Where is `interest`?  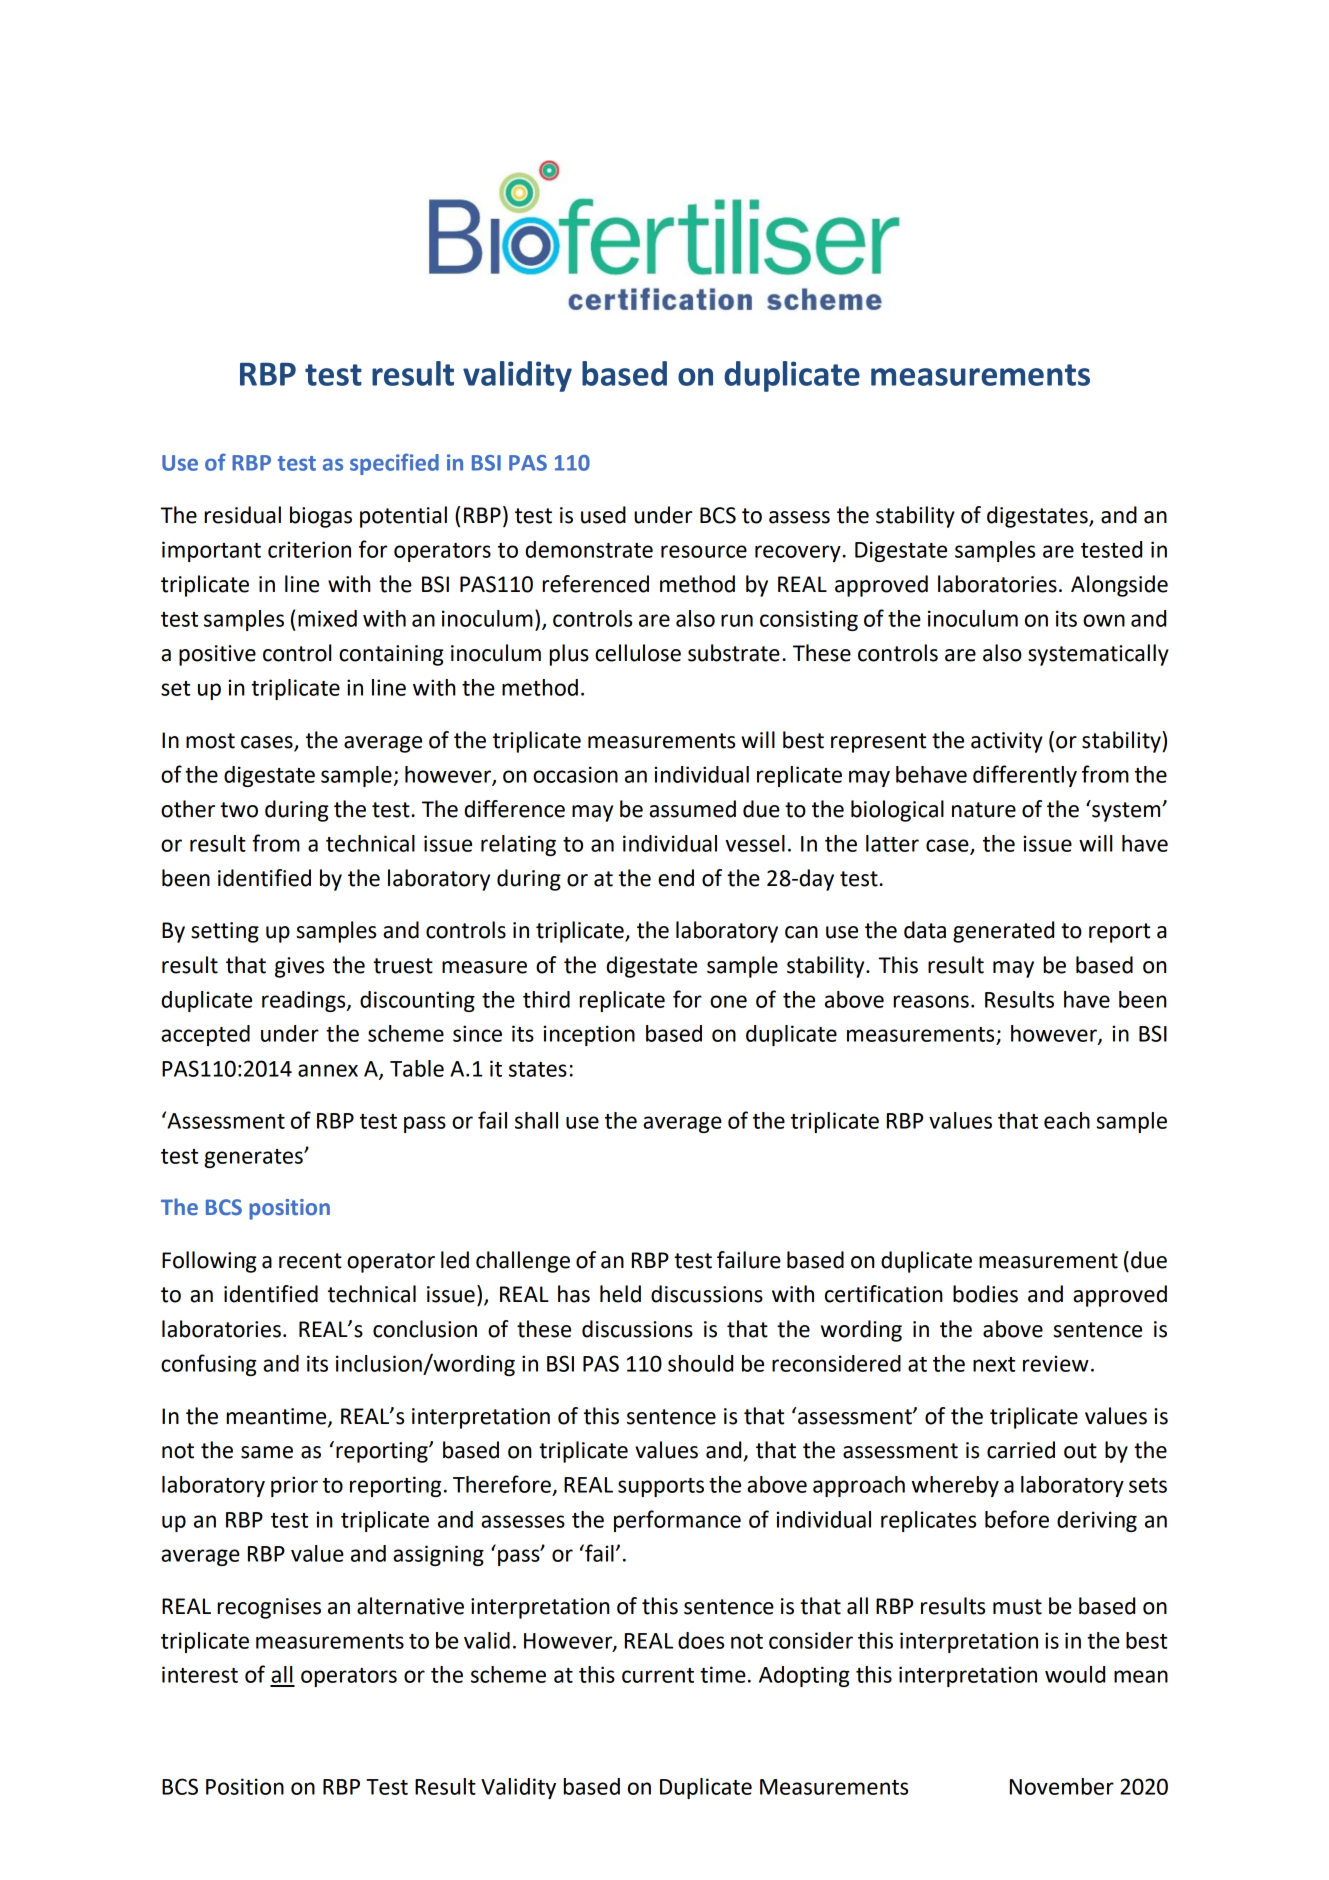
interest is located at coordinates (200, 1674).
